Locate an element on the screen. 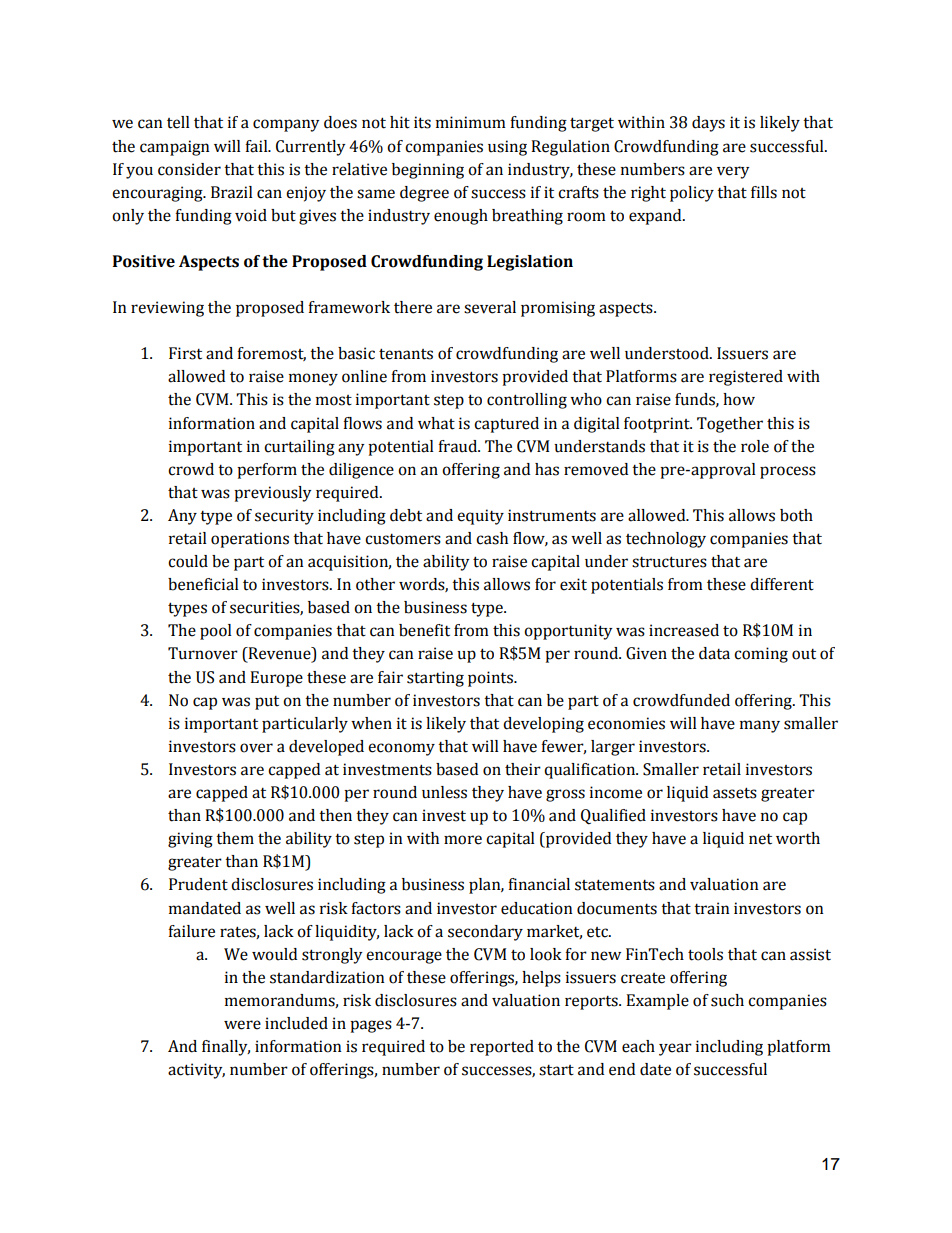 Image resolution: width=952 pixels, height=1233 pixels. consider is located at coordinates (189, 169).
